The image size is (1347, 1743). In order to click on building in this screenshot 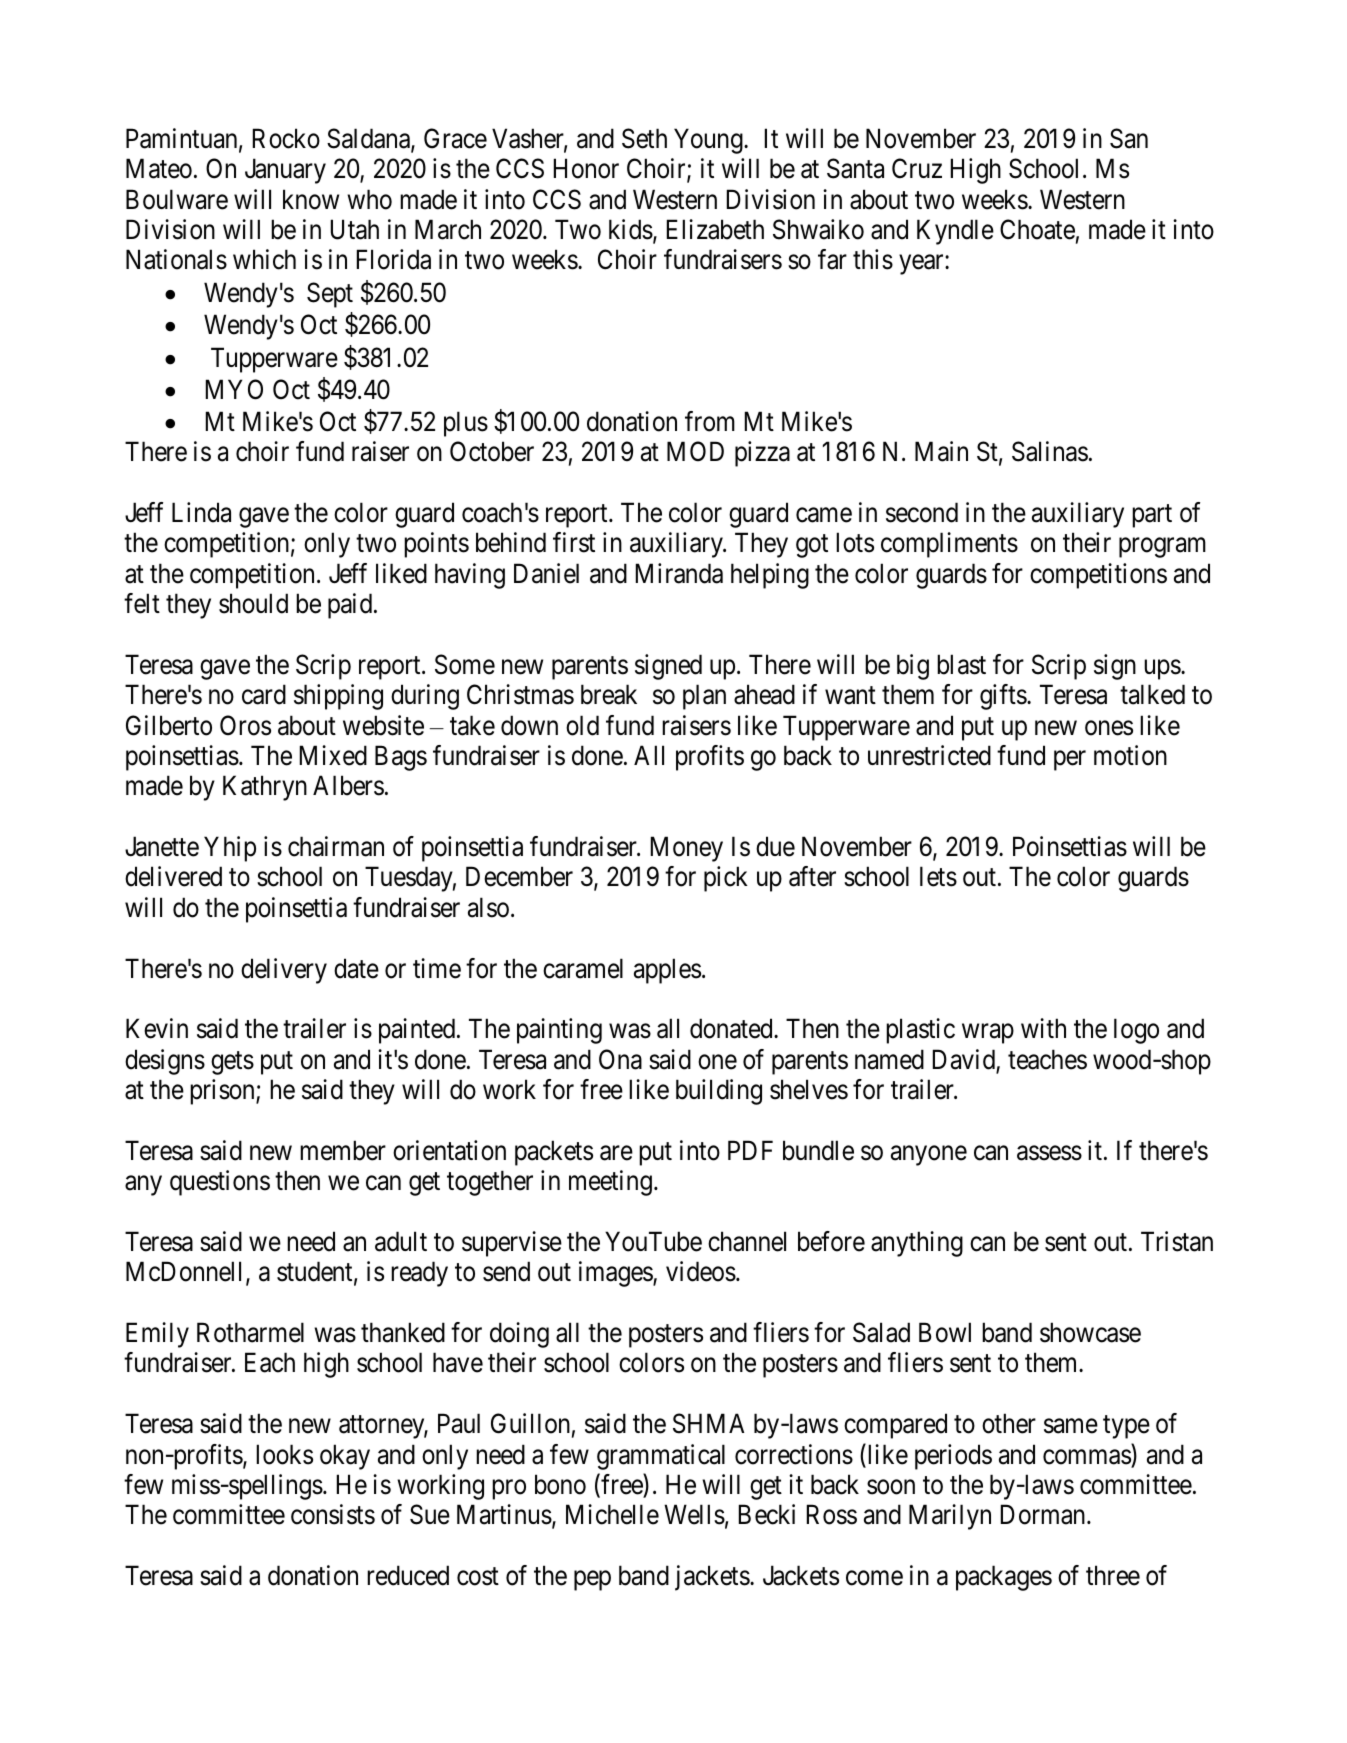, I will do `click(719, 1092)`.
